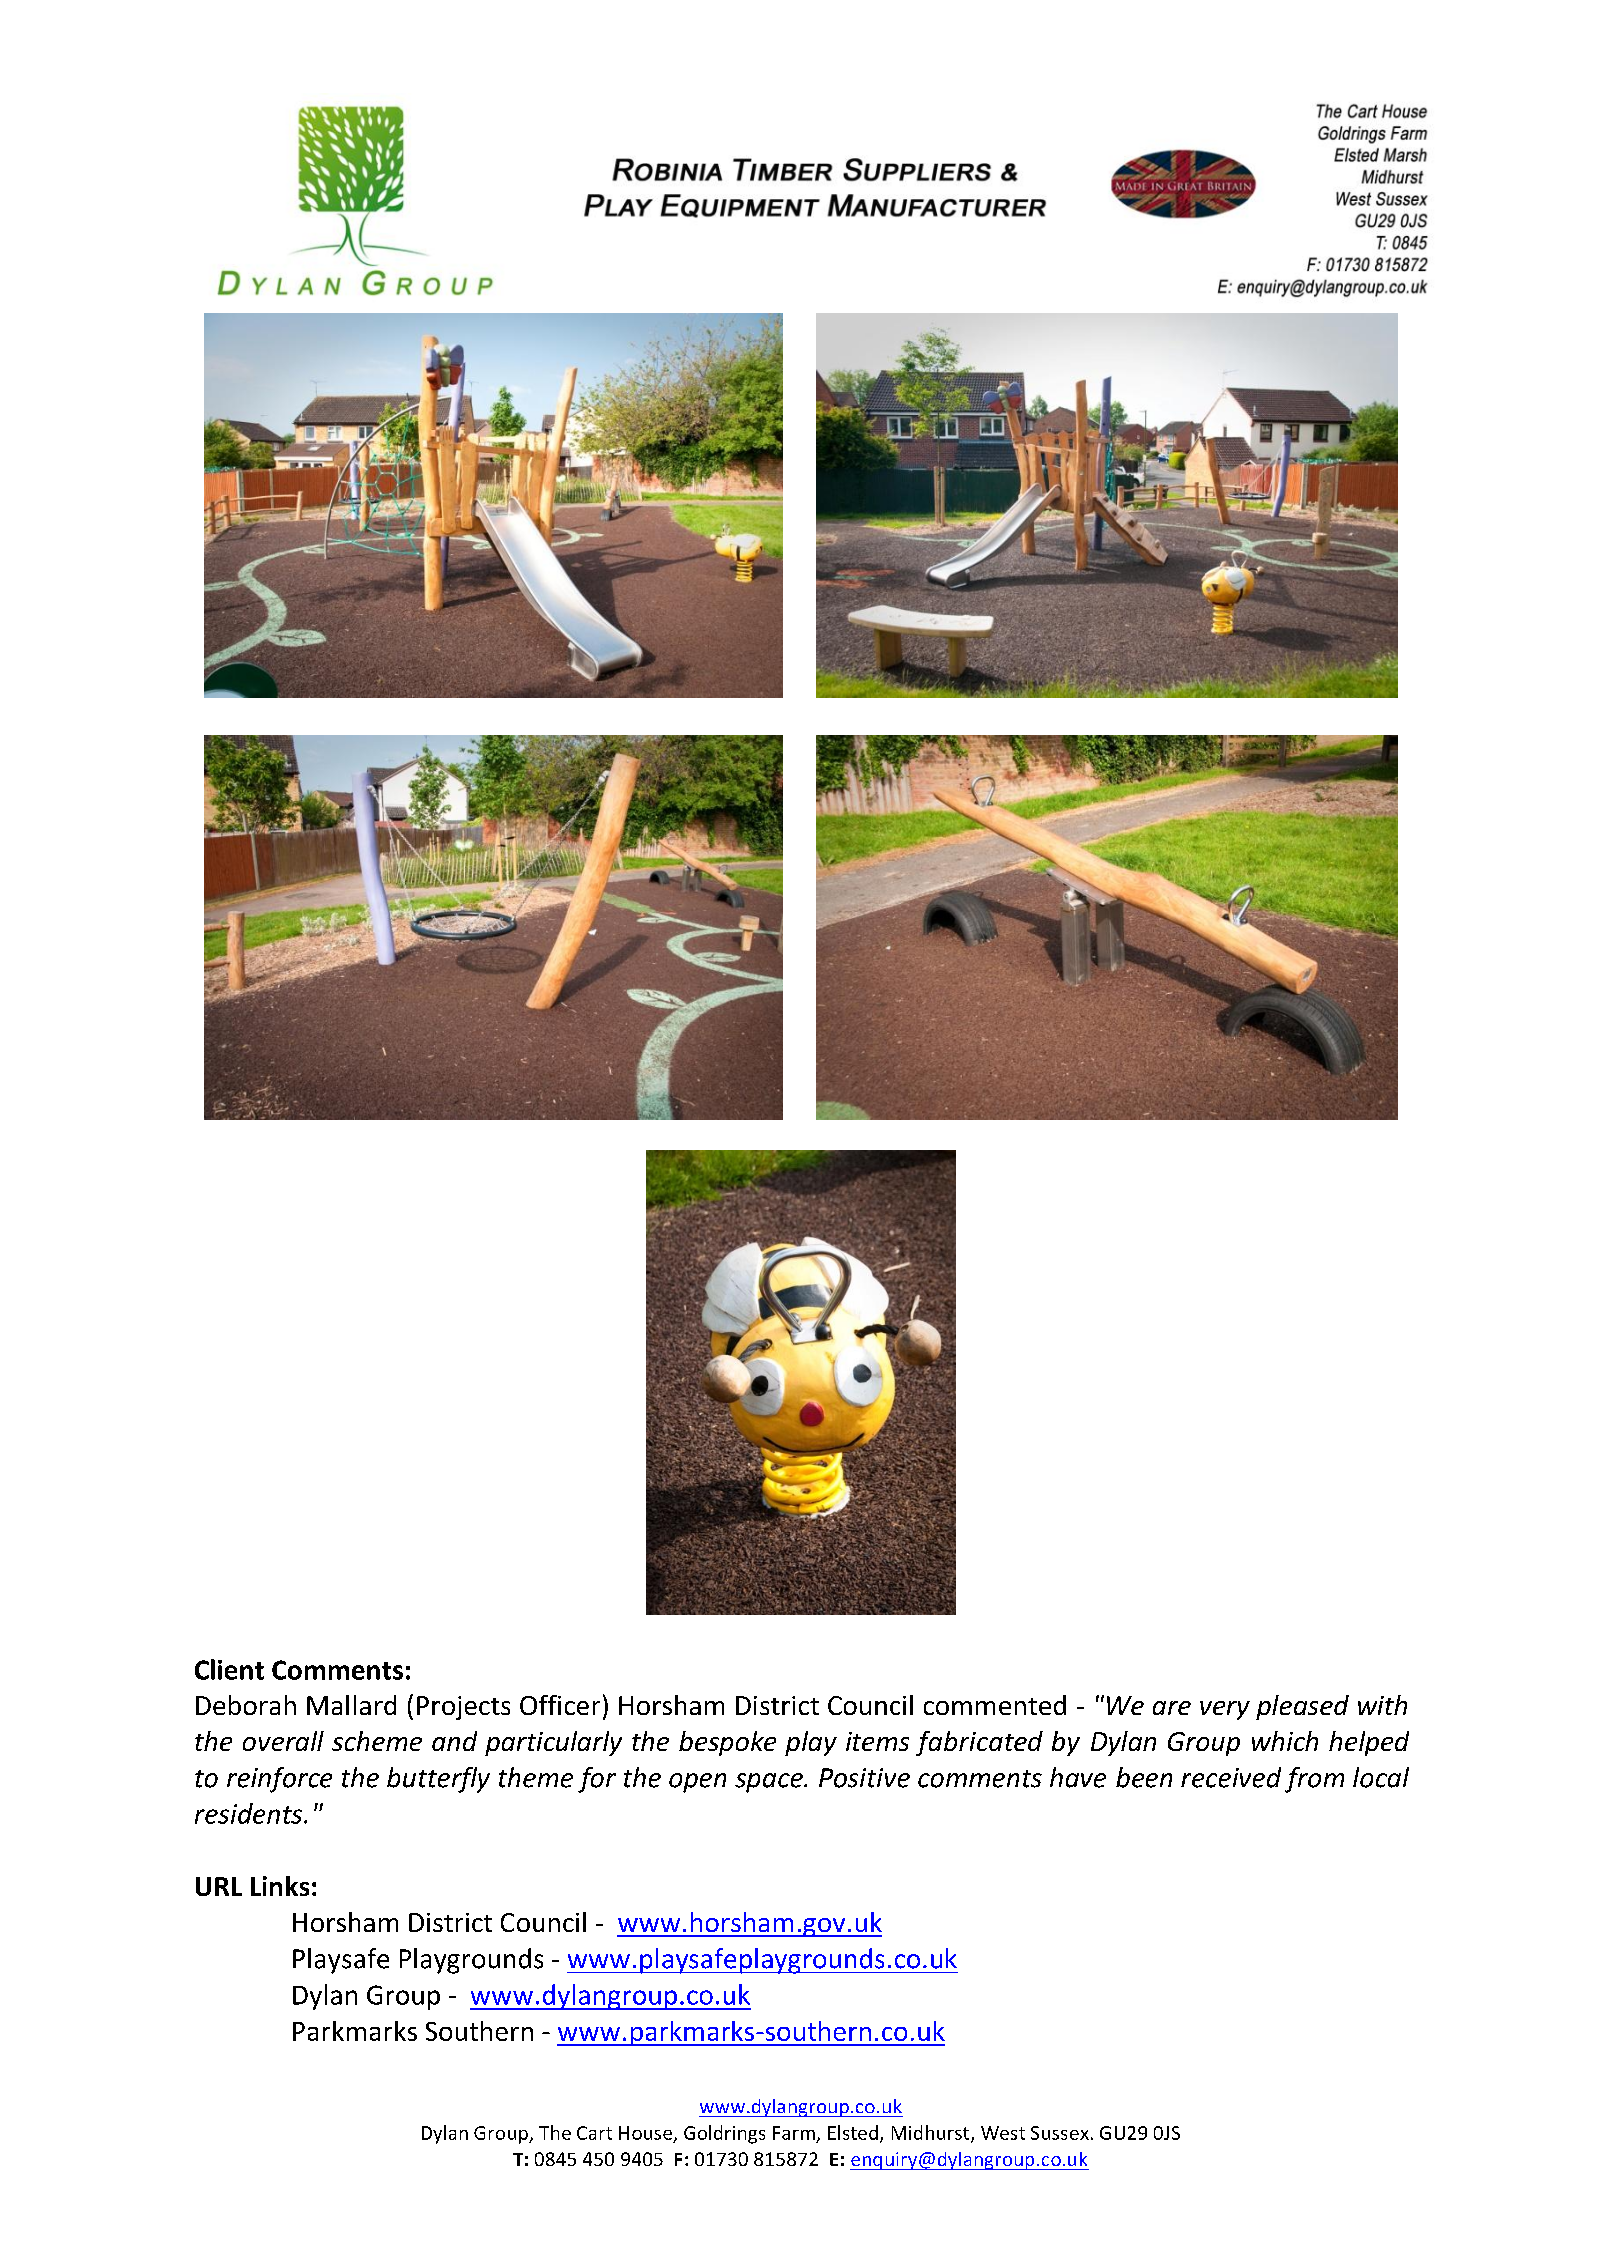 The height and width of the document is (2267, 1602). I want to click on Cart, so click(594, 2133).
